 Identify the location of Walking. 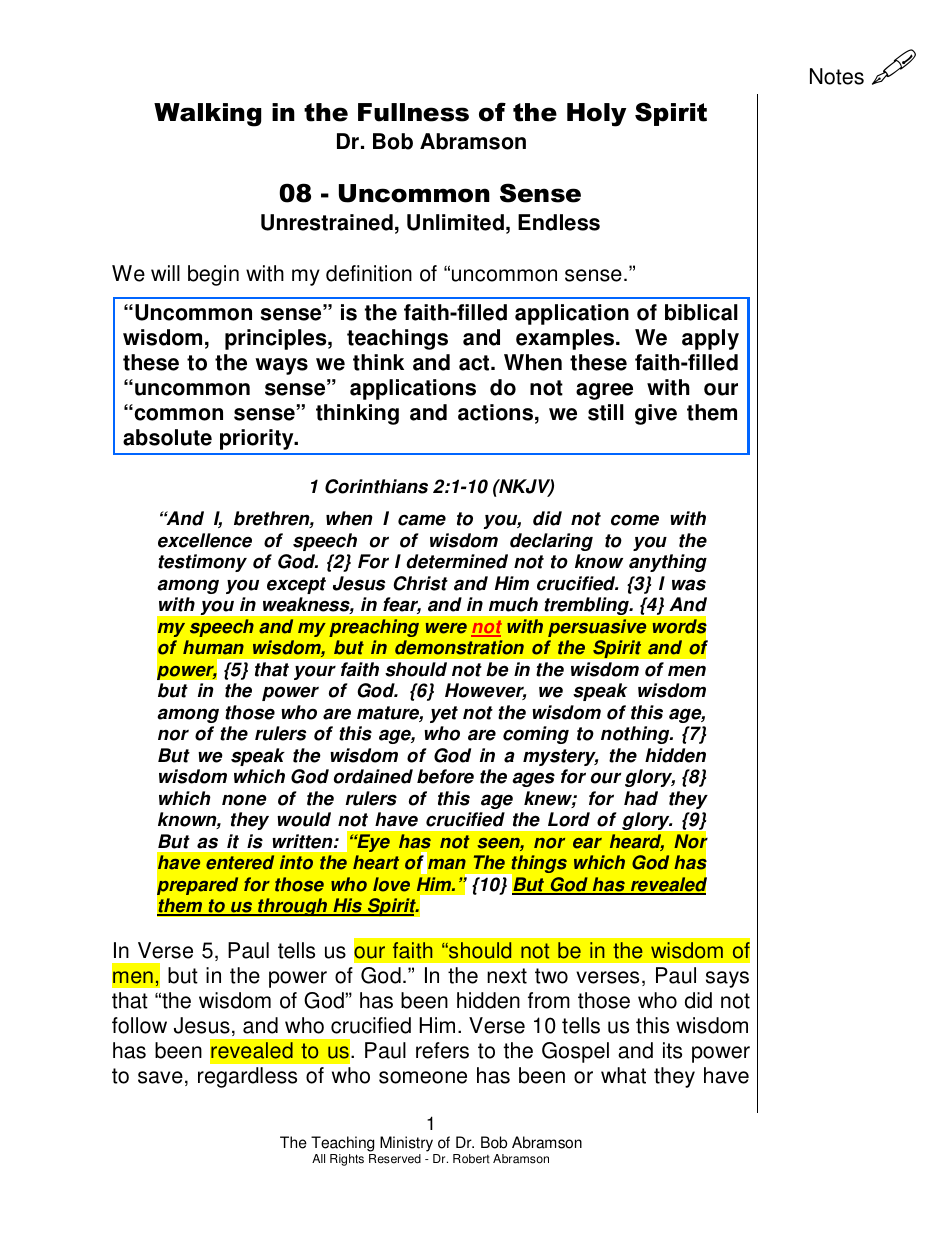
(208, 115).
